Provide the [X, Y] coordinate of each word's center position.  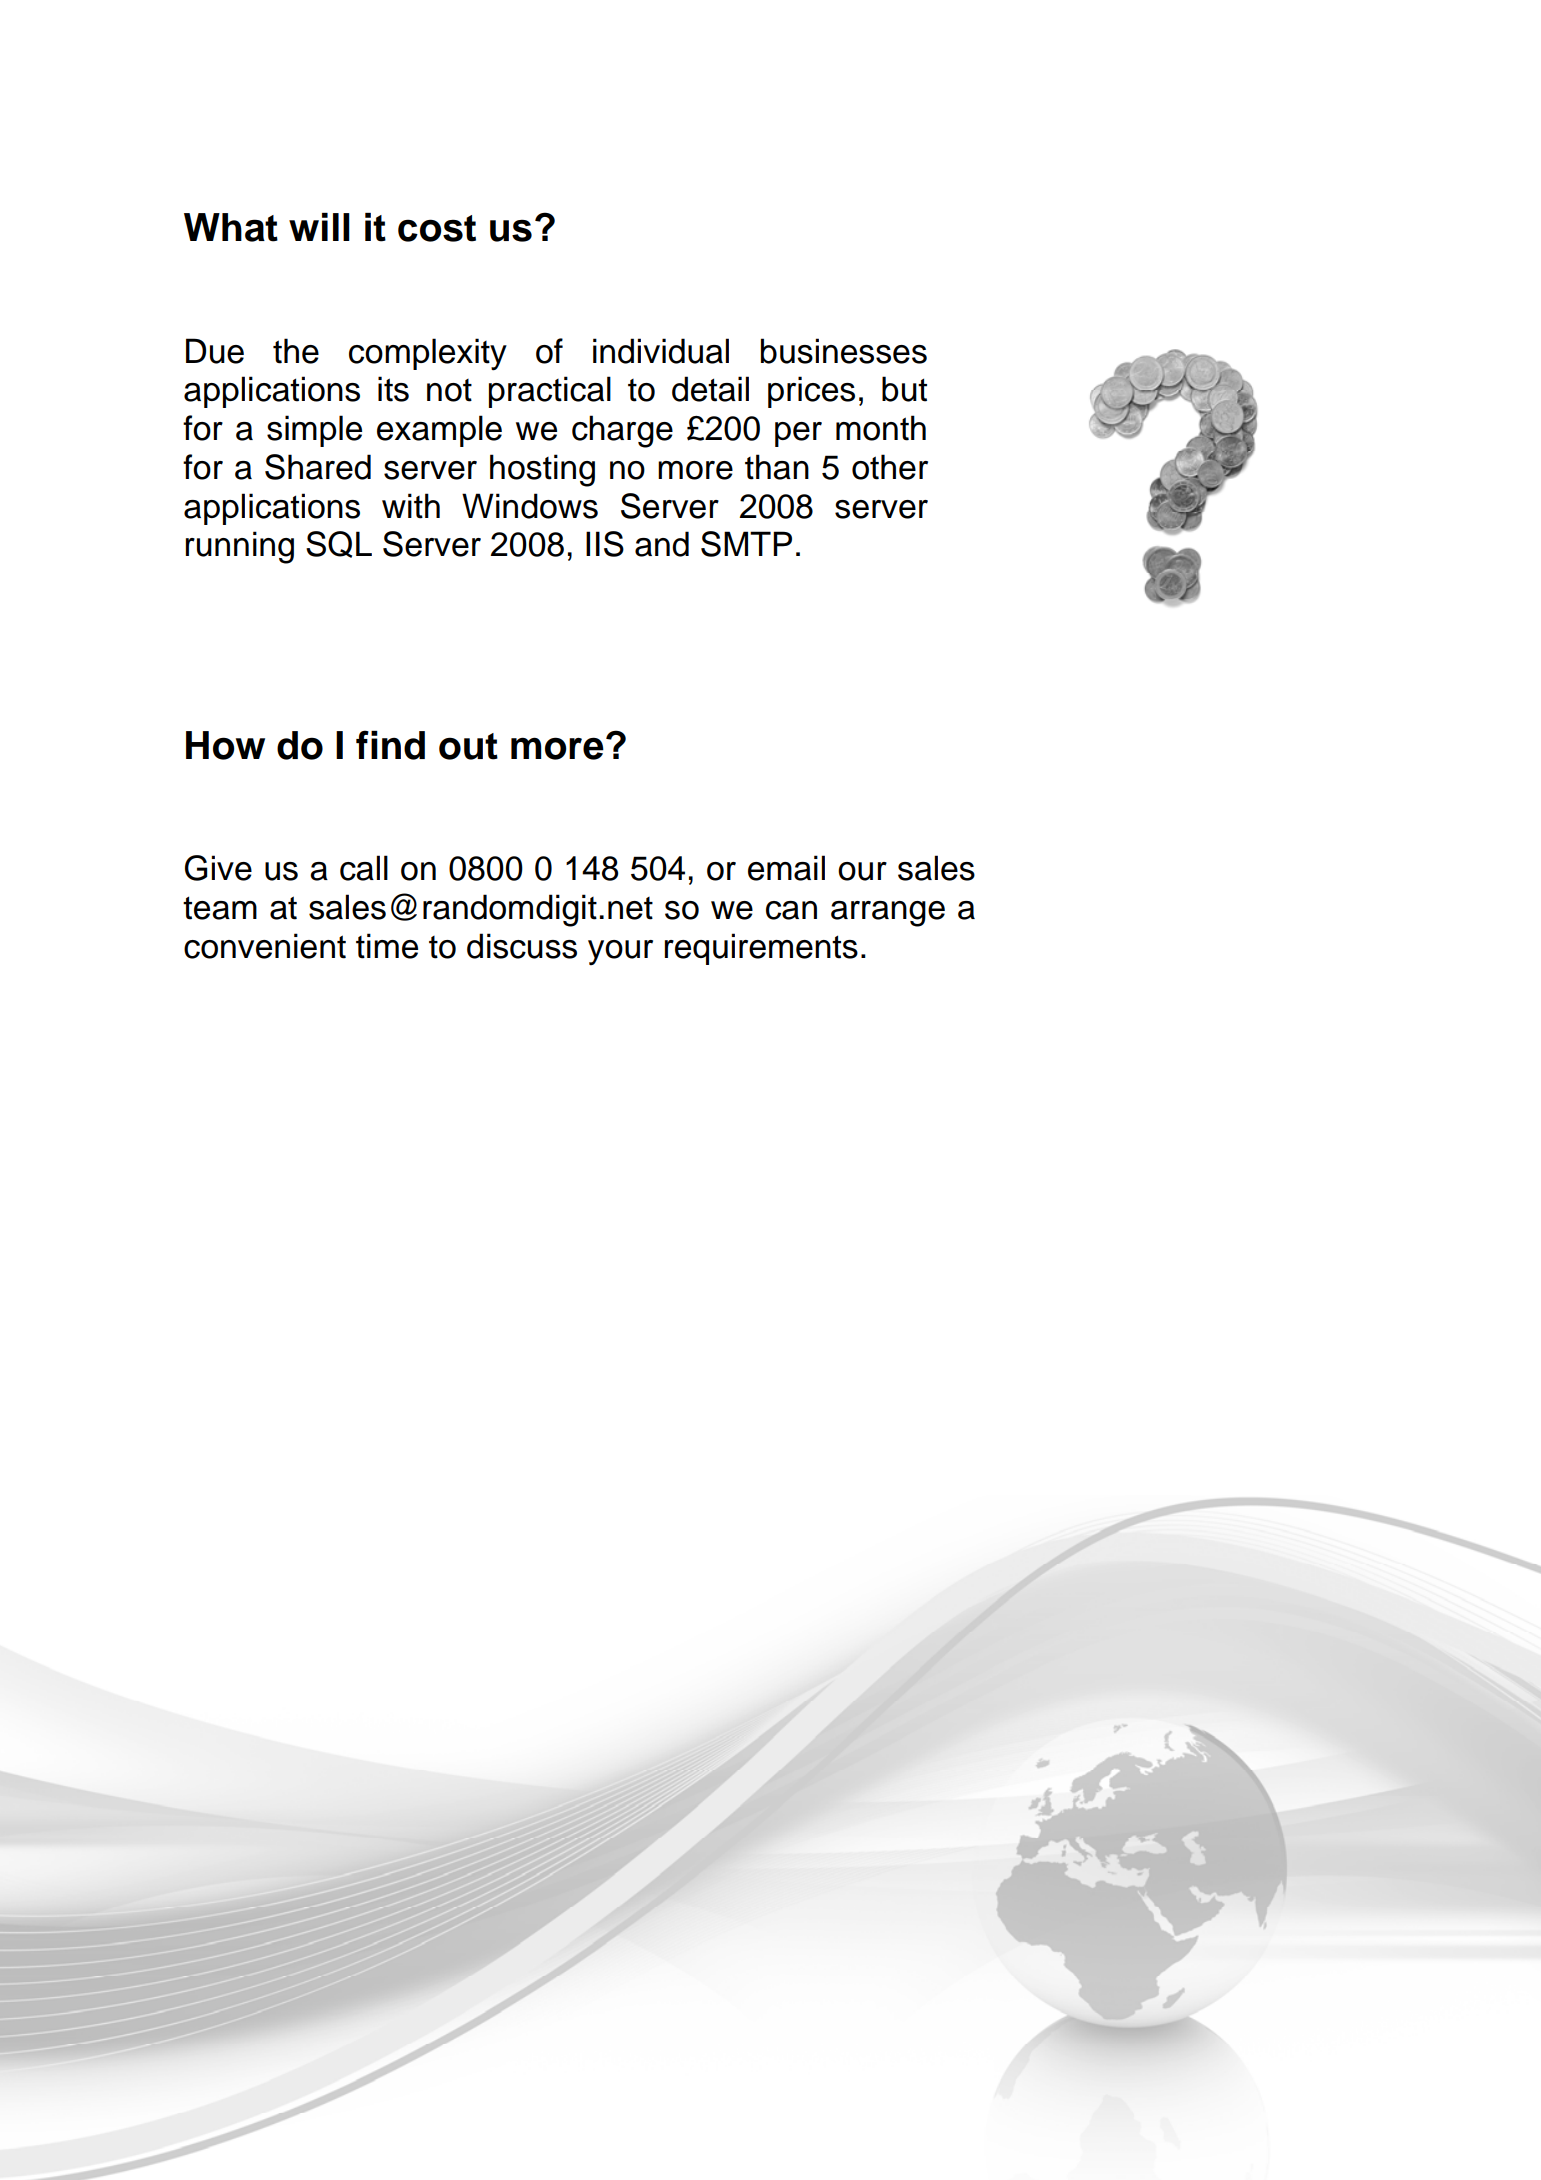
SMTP [746, 544]
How [225, 745]
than [777, 467]
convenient [265, 946]
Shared [318, 467]
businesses [844, 351]
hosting [542, 470]
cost [437, 228]
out [468, 746]
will [319, 227]
